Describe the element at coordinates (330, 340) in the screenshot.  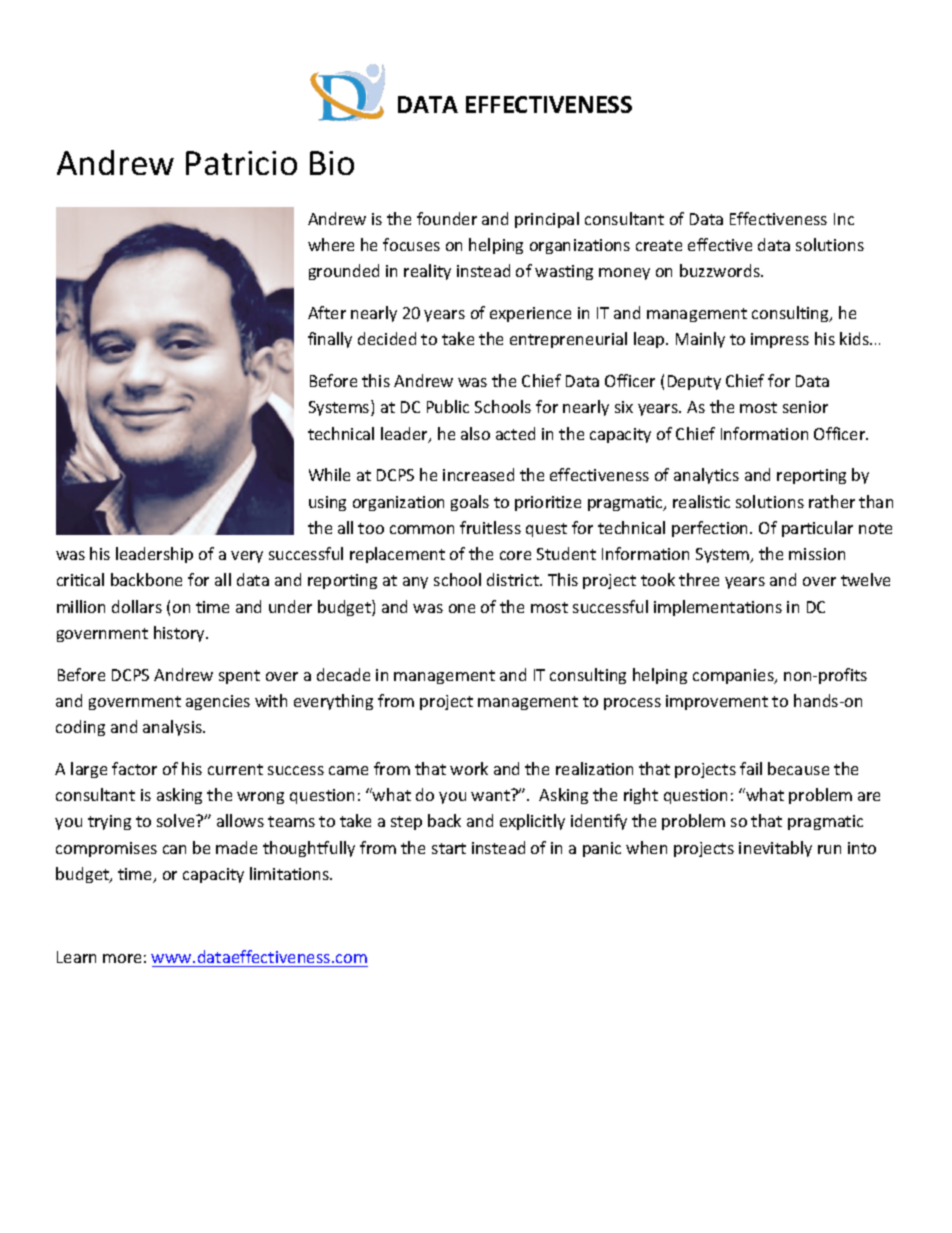
I see `finally` at that location.
